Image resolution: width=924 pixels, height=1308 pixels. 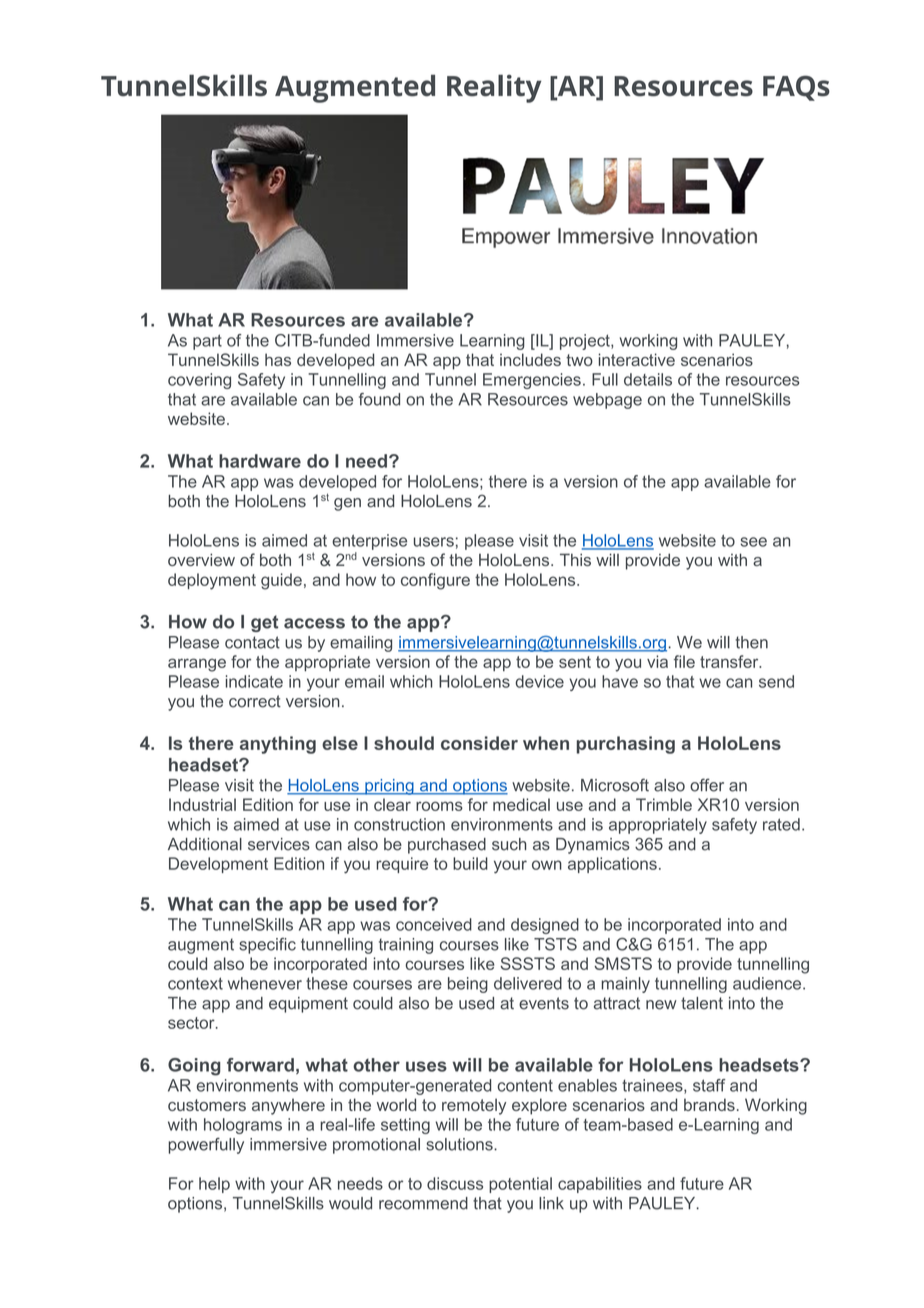 What do you see at coordinates (707, 785) in the page?
I see `offer` at bounding box center [707, 785].
